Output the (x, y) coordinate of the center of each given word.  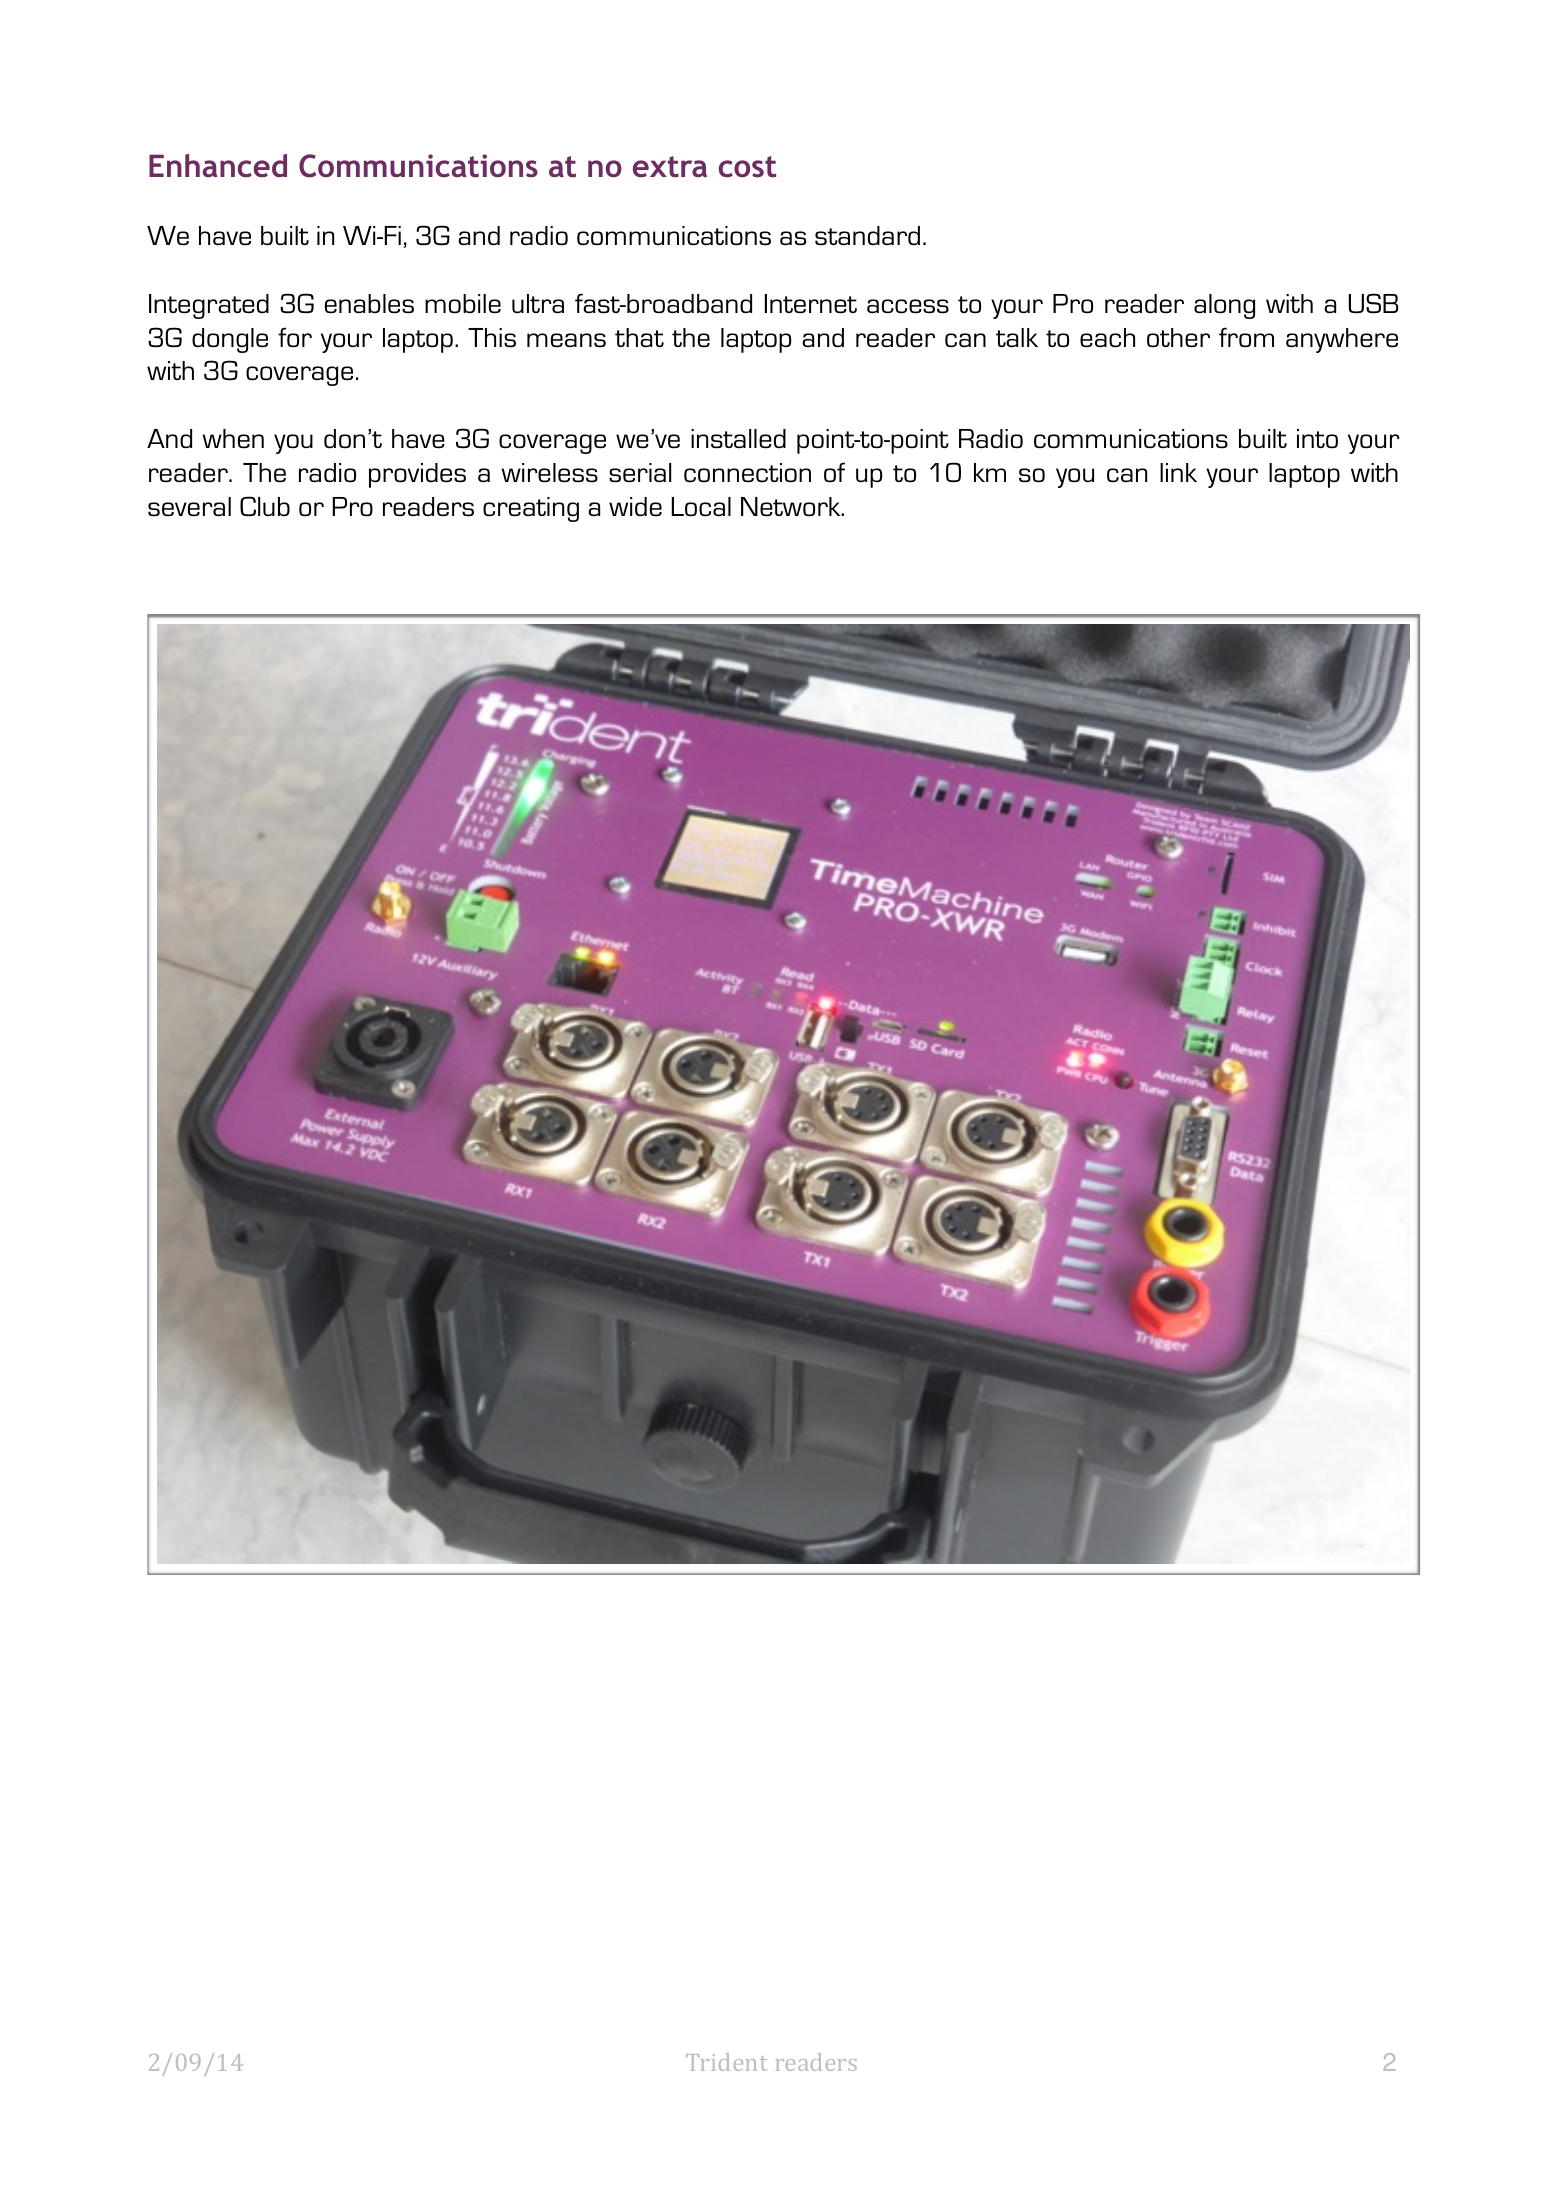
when (233, 438)
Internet (811, 304)
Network (792, 507)
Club (265, 506)
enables (369, 304)
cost (747, 167)
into (1317, 438)
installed (738, 439)
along (1224, 306)
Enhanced (218, 165)
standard (867, 235)
